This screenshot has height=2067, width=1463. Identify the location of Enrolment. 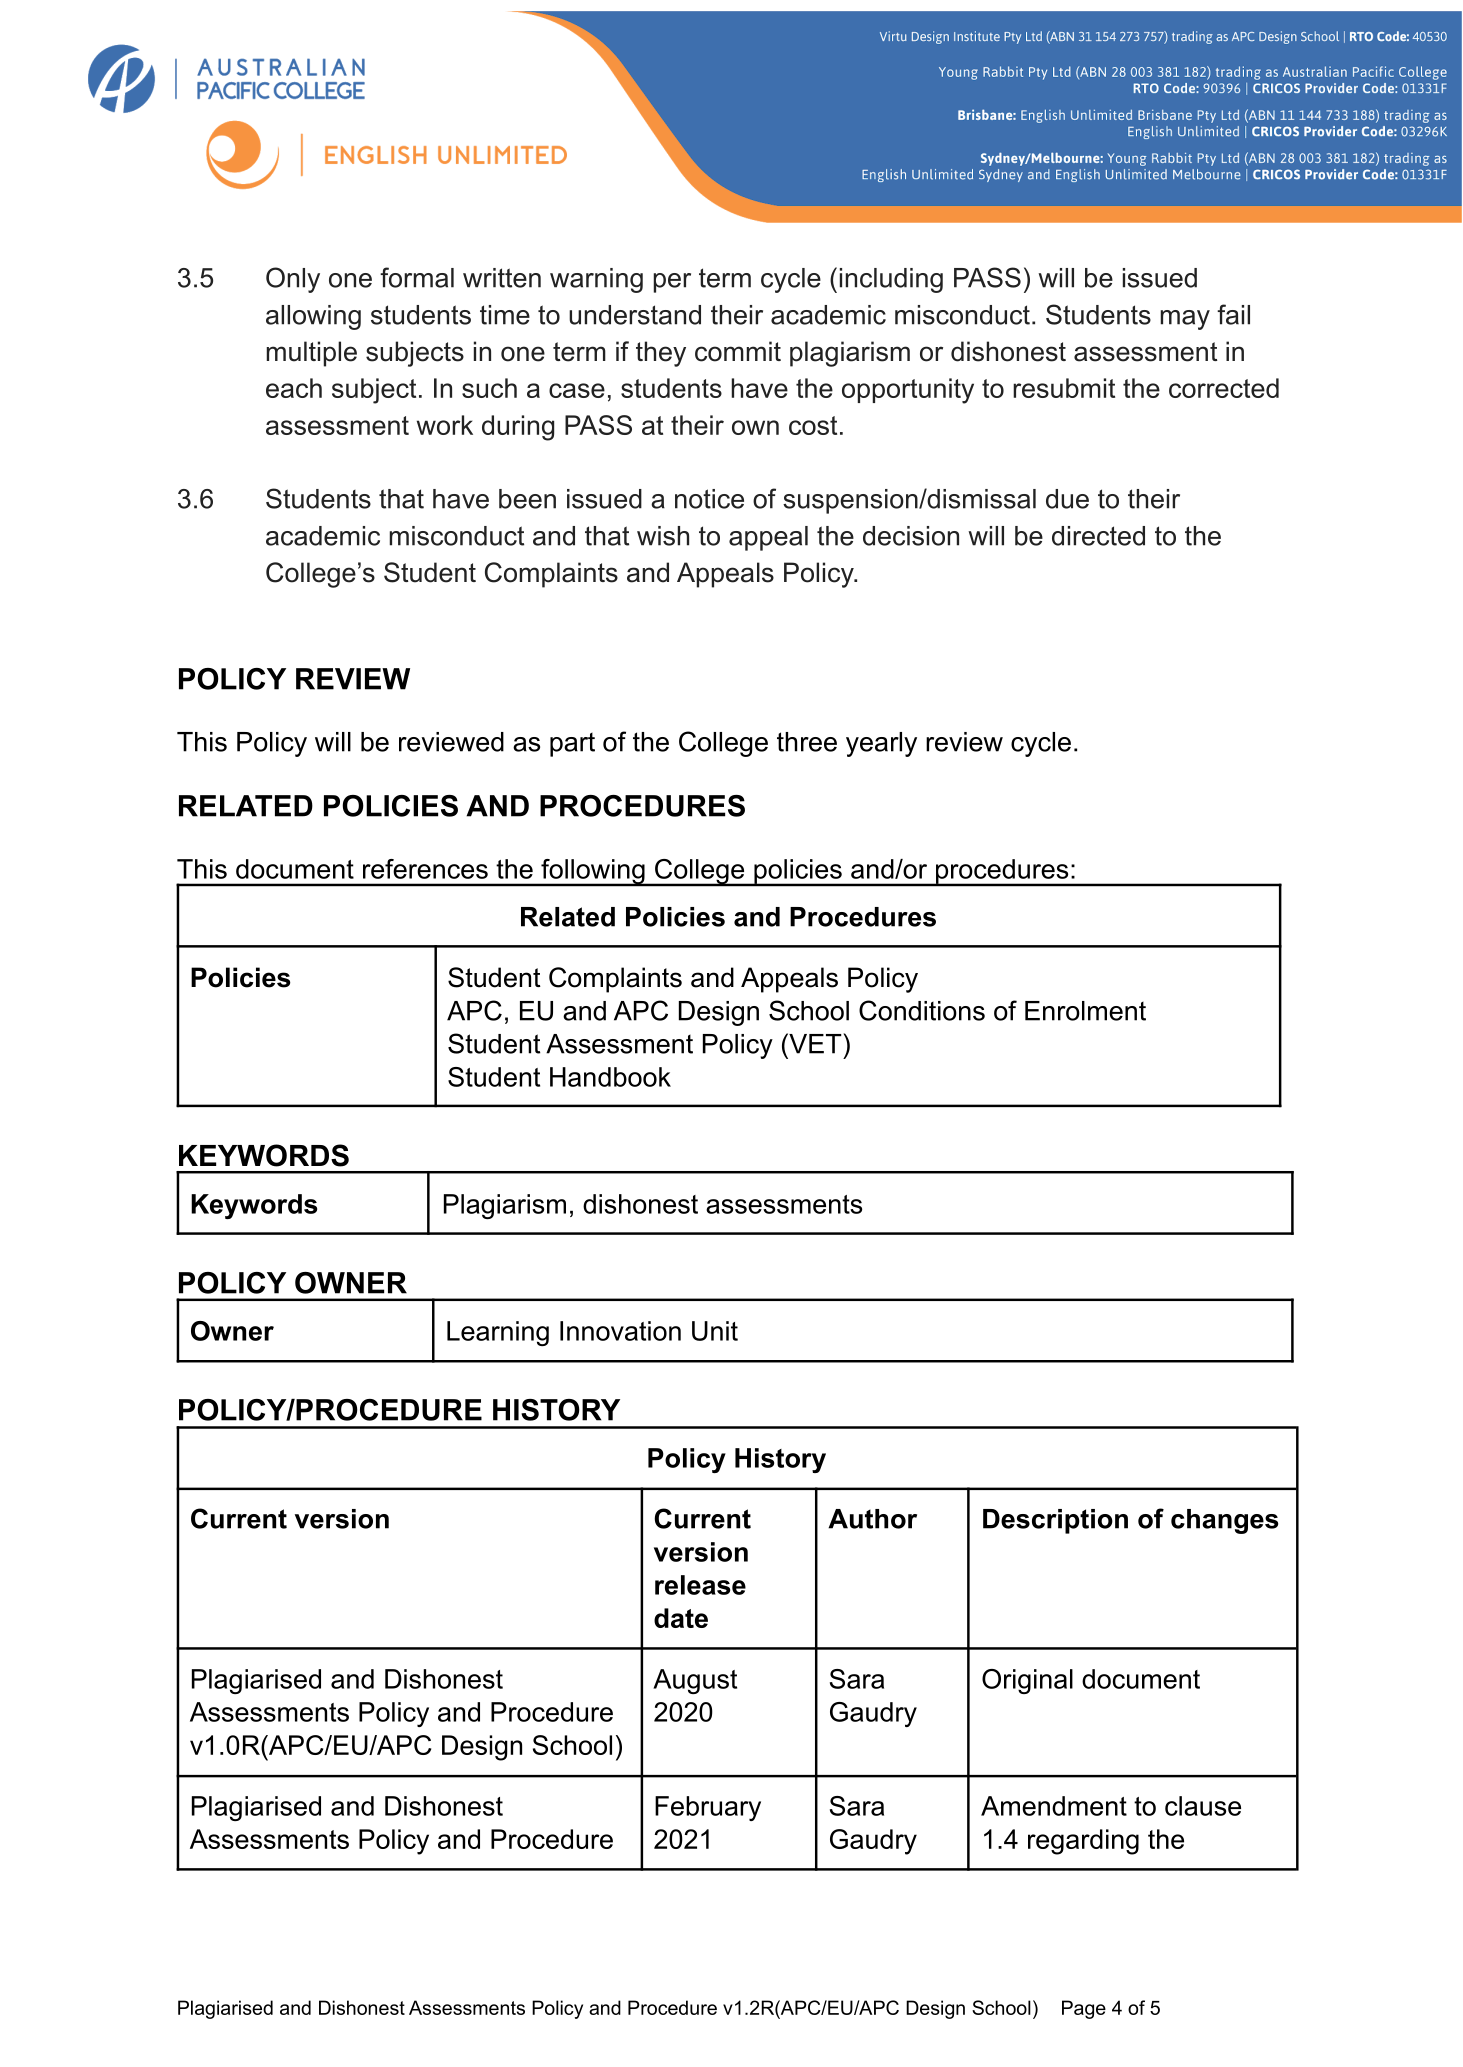
(1085, 1011).
